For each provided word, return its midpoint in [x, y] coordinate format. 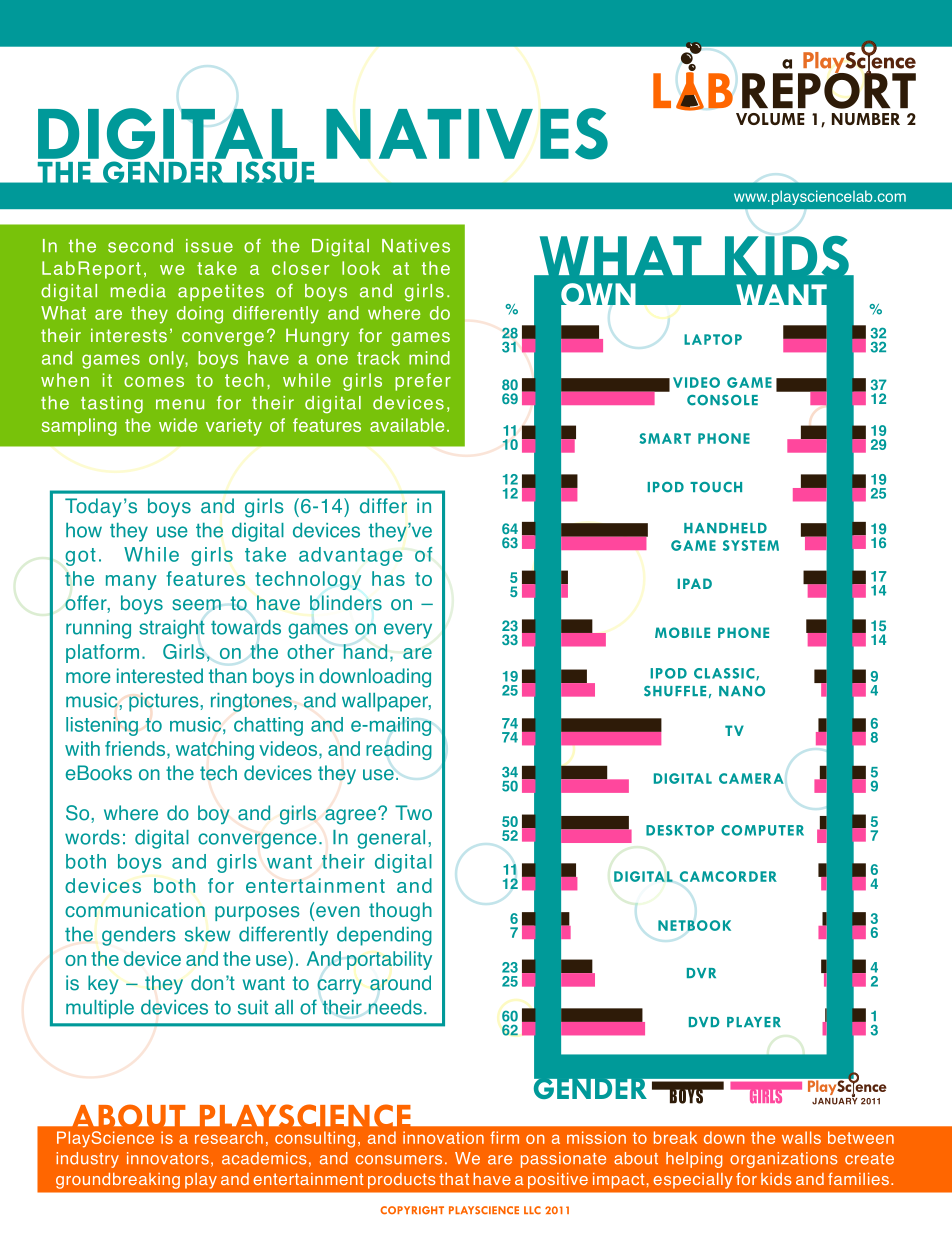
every [408, 631]
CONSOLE [722, 400]
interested [160, 676]
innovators [168, 1158]
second [140, 246]
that [454, 1179]
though [400, 912]
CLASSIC [725, 674]
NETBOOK [694, 925]
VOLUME [770, 119]
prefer [423, 382]
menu [180, 404]
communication [135, 910]
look [361, 268]
